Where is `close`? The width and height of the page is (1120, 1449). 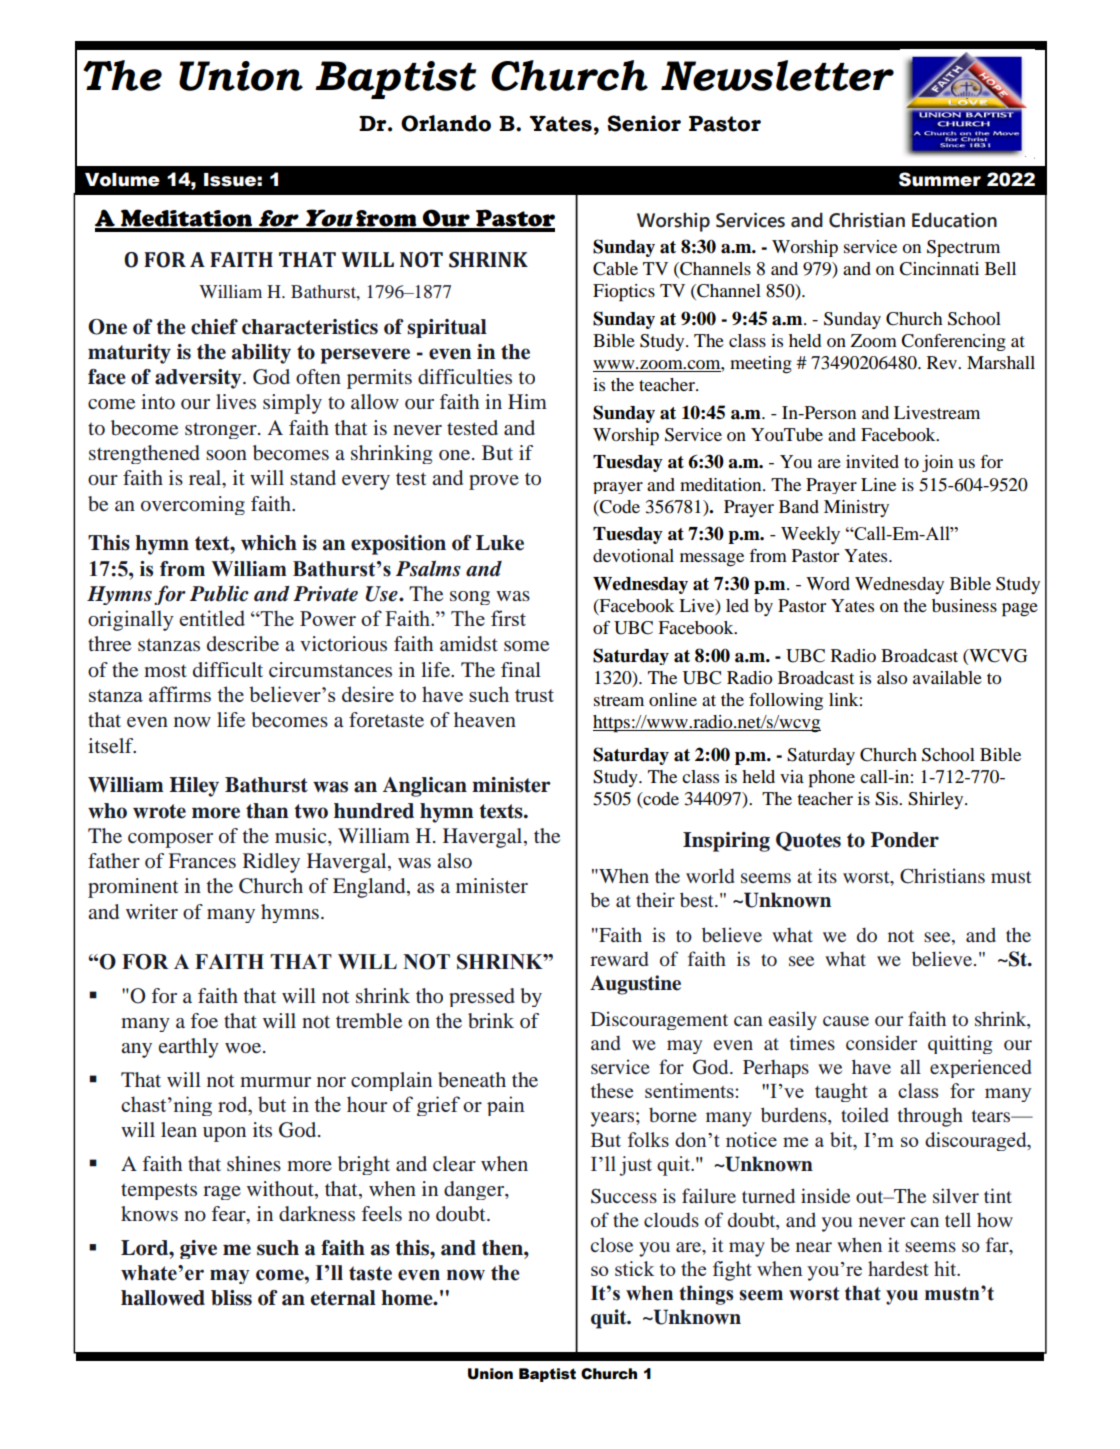
close is located at coordinates (611, 1245).
